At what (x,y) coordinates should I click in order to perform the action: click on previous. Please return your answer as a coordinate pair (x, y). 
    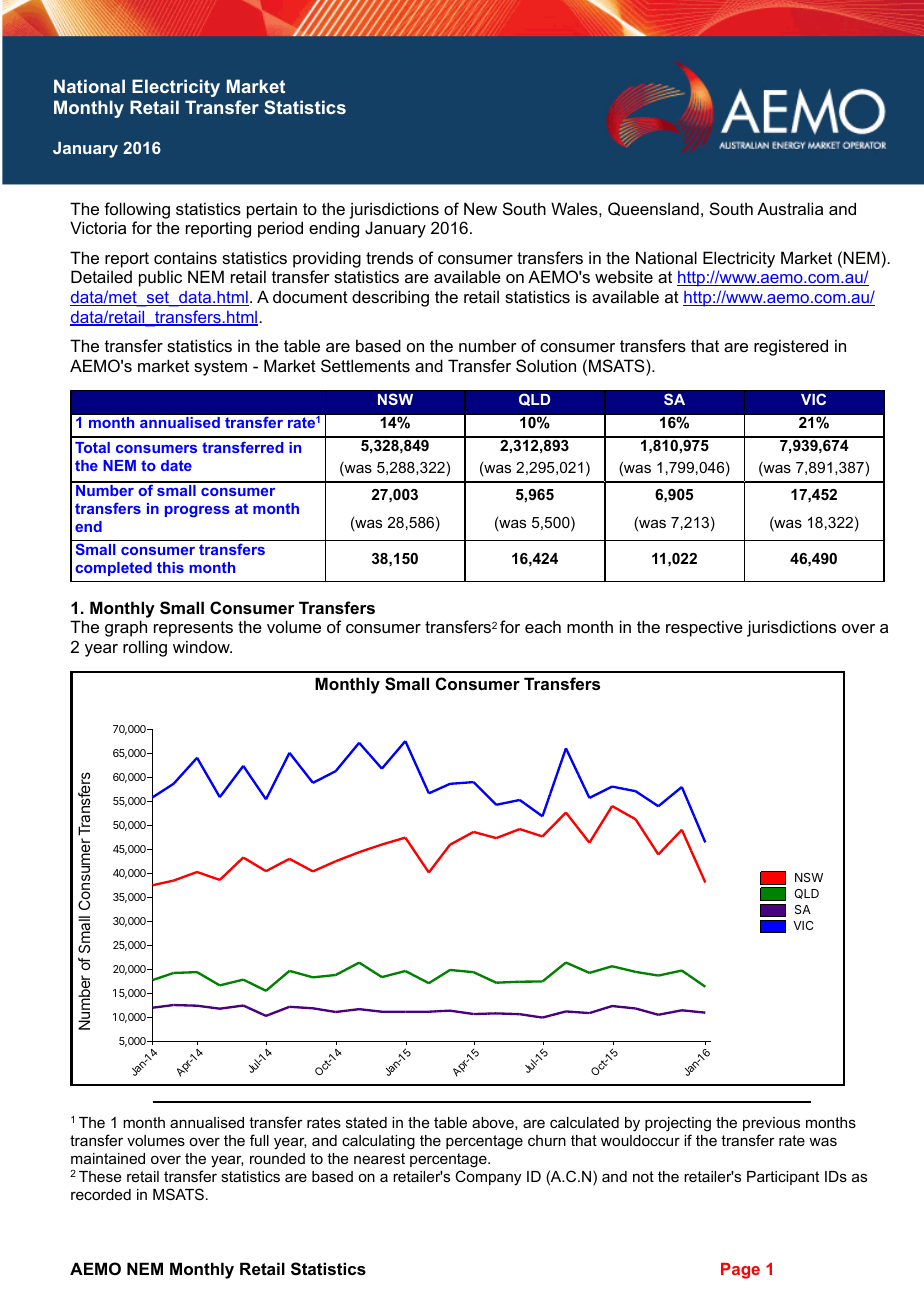
    Looking at the image, I should click on (771, 1124).
